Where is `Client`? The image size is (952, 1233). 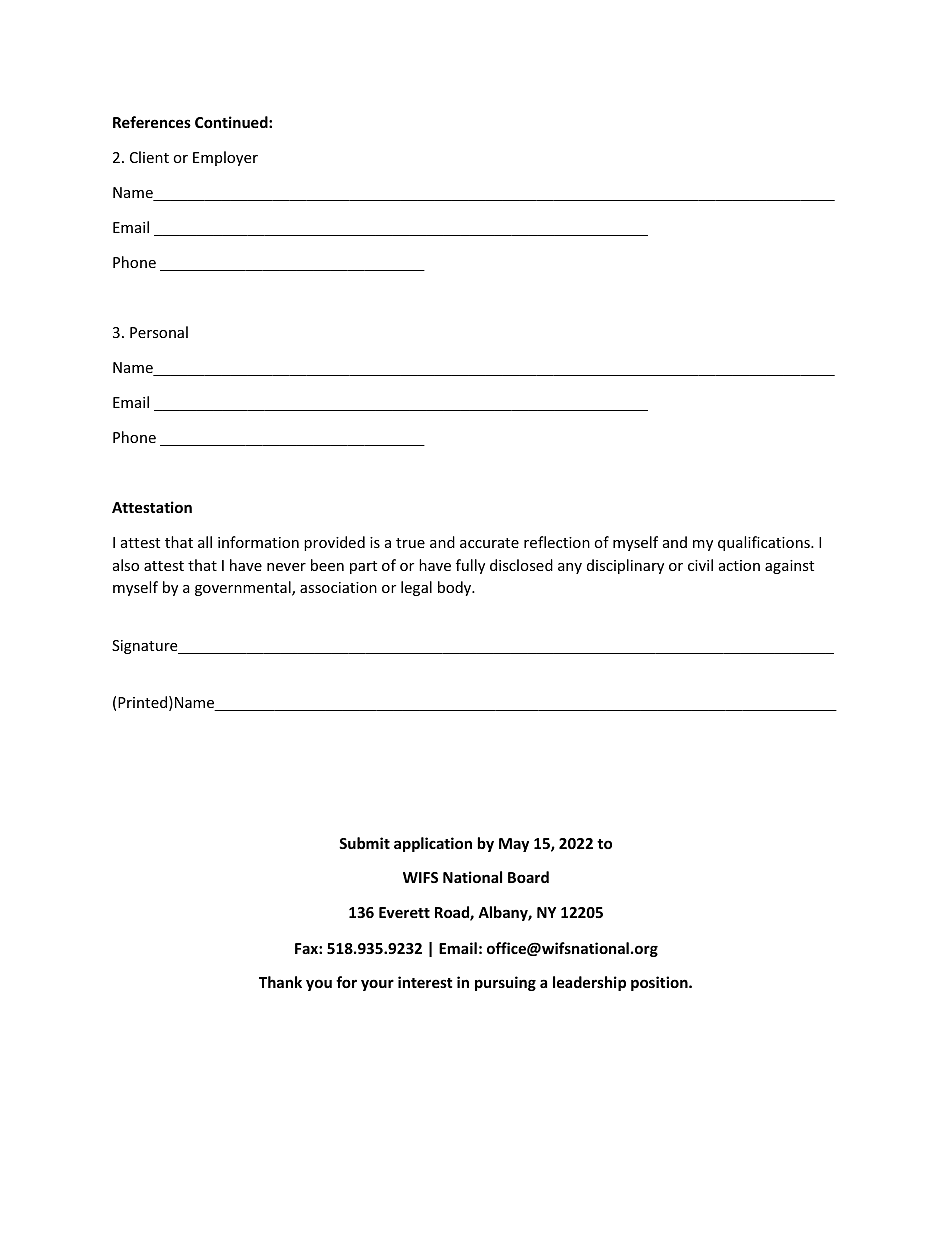
Client is located at coordinates (149, 157).
